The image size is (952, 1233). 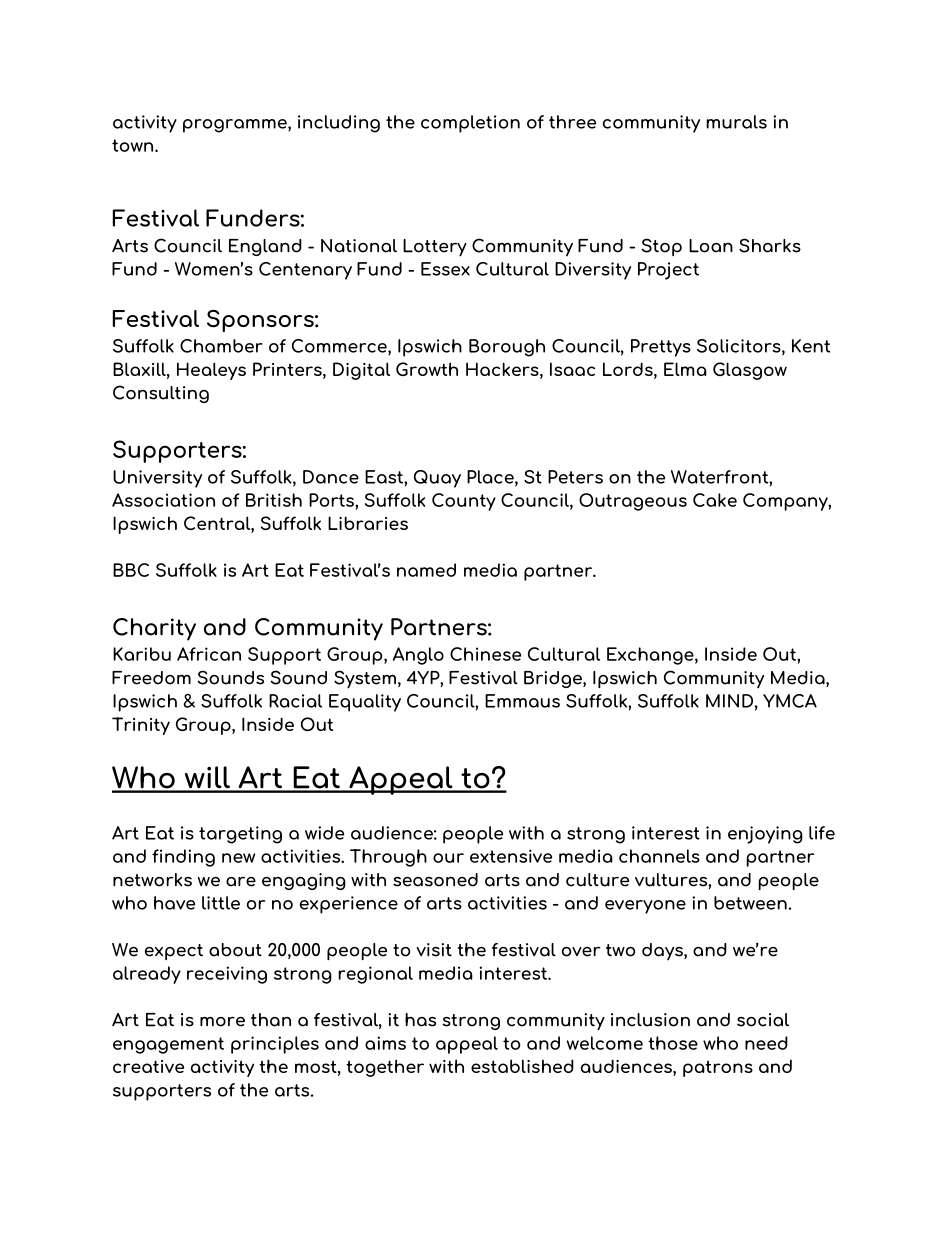 I want to click on Charity, so click(x=154, y=629).
